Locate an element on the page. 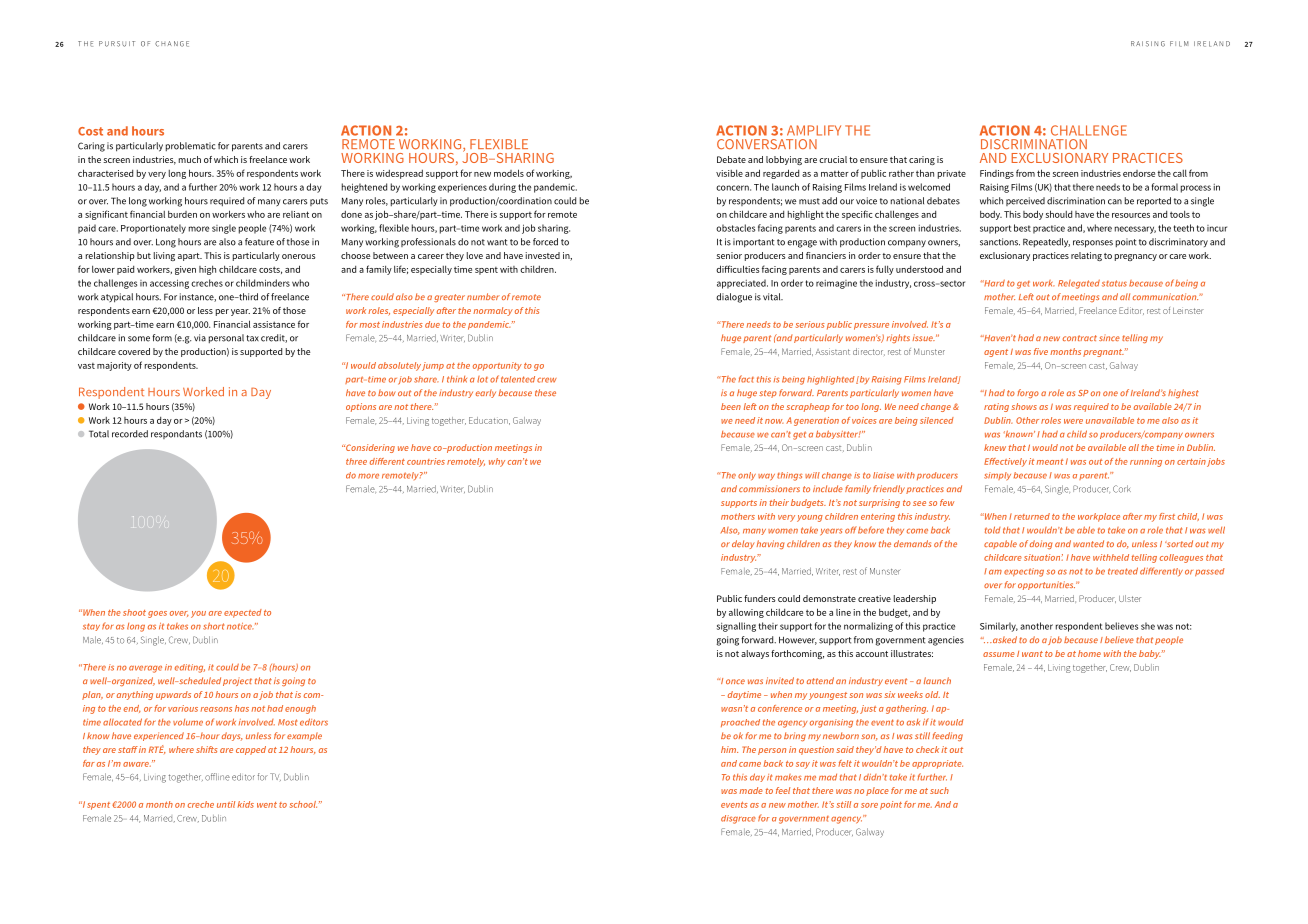  made is located at coordinates (751, 790).
